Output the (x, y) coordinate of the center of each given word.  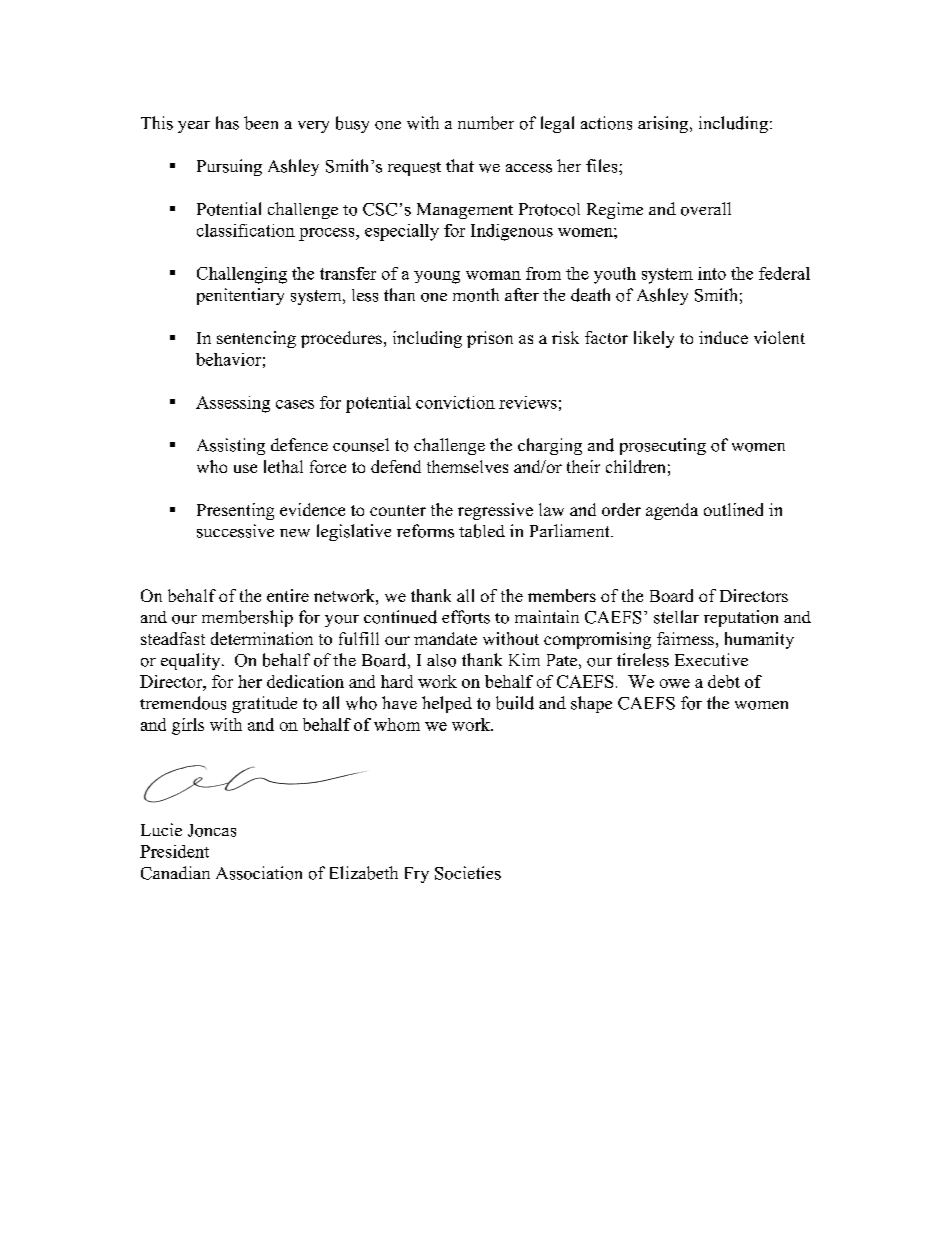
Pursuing (229, 167)
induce (723, 337)
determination (262, 638)
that (460, 165)
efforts (466, 617)
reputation (741, 618)
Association (259, 873)
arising (664, 124)
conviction (455, 402)
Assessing (233, 404)
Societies (468, 873)
